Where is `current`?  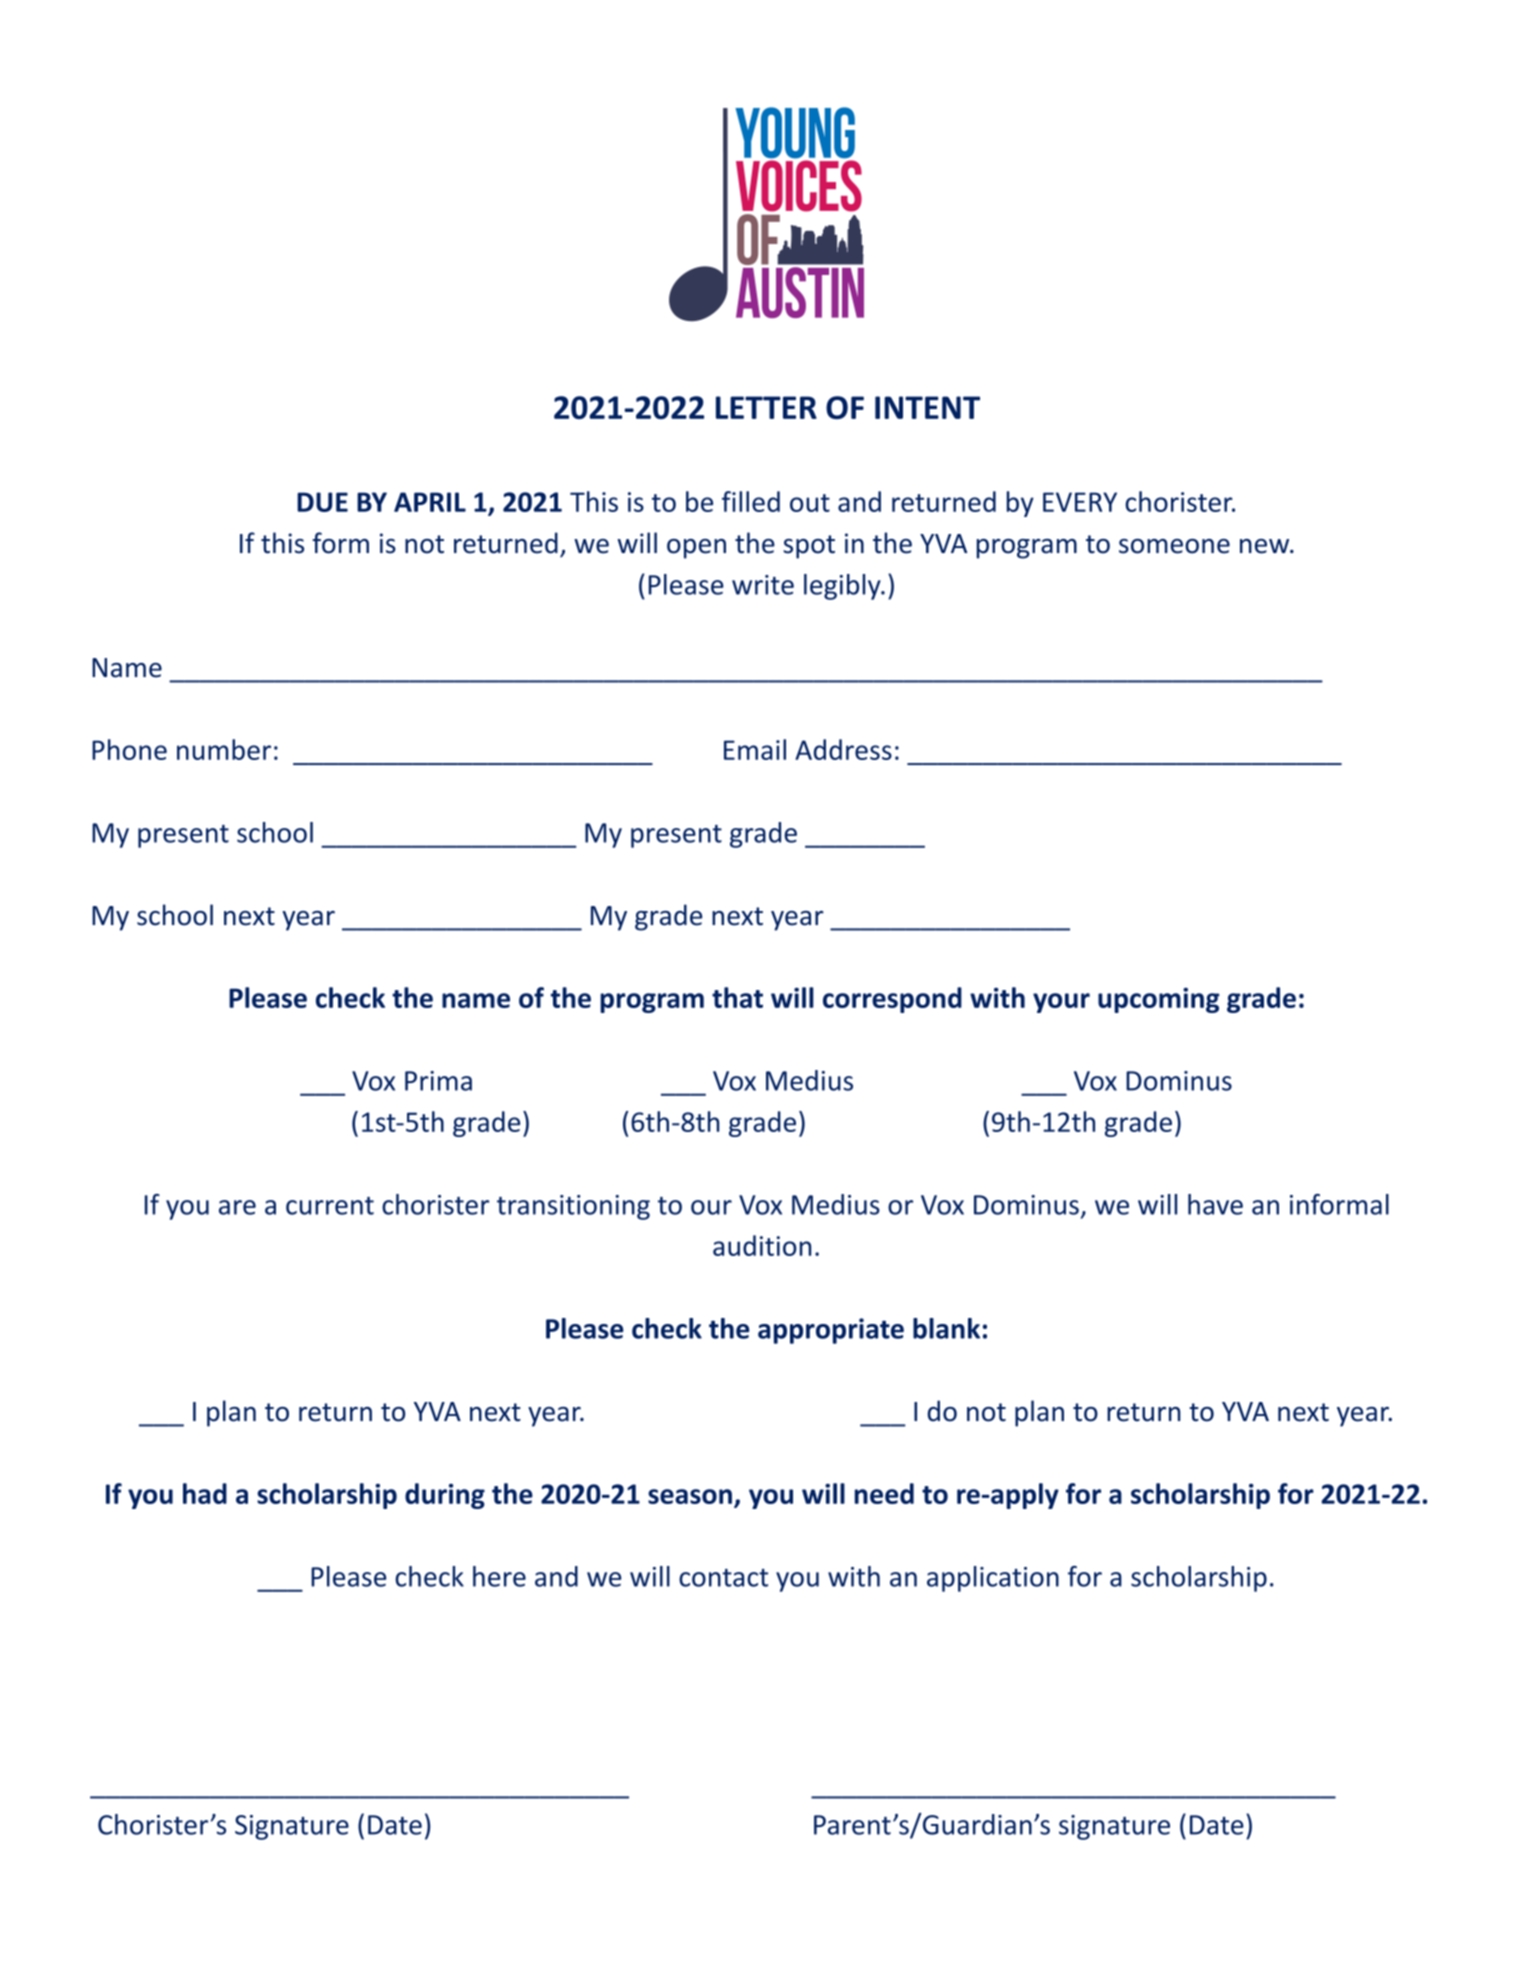 current is located at coordinates (330, 1206).
